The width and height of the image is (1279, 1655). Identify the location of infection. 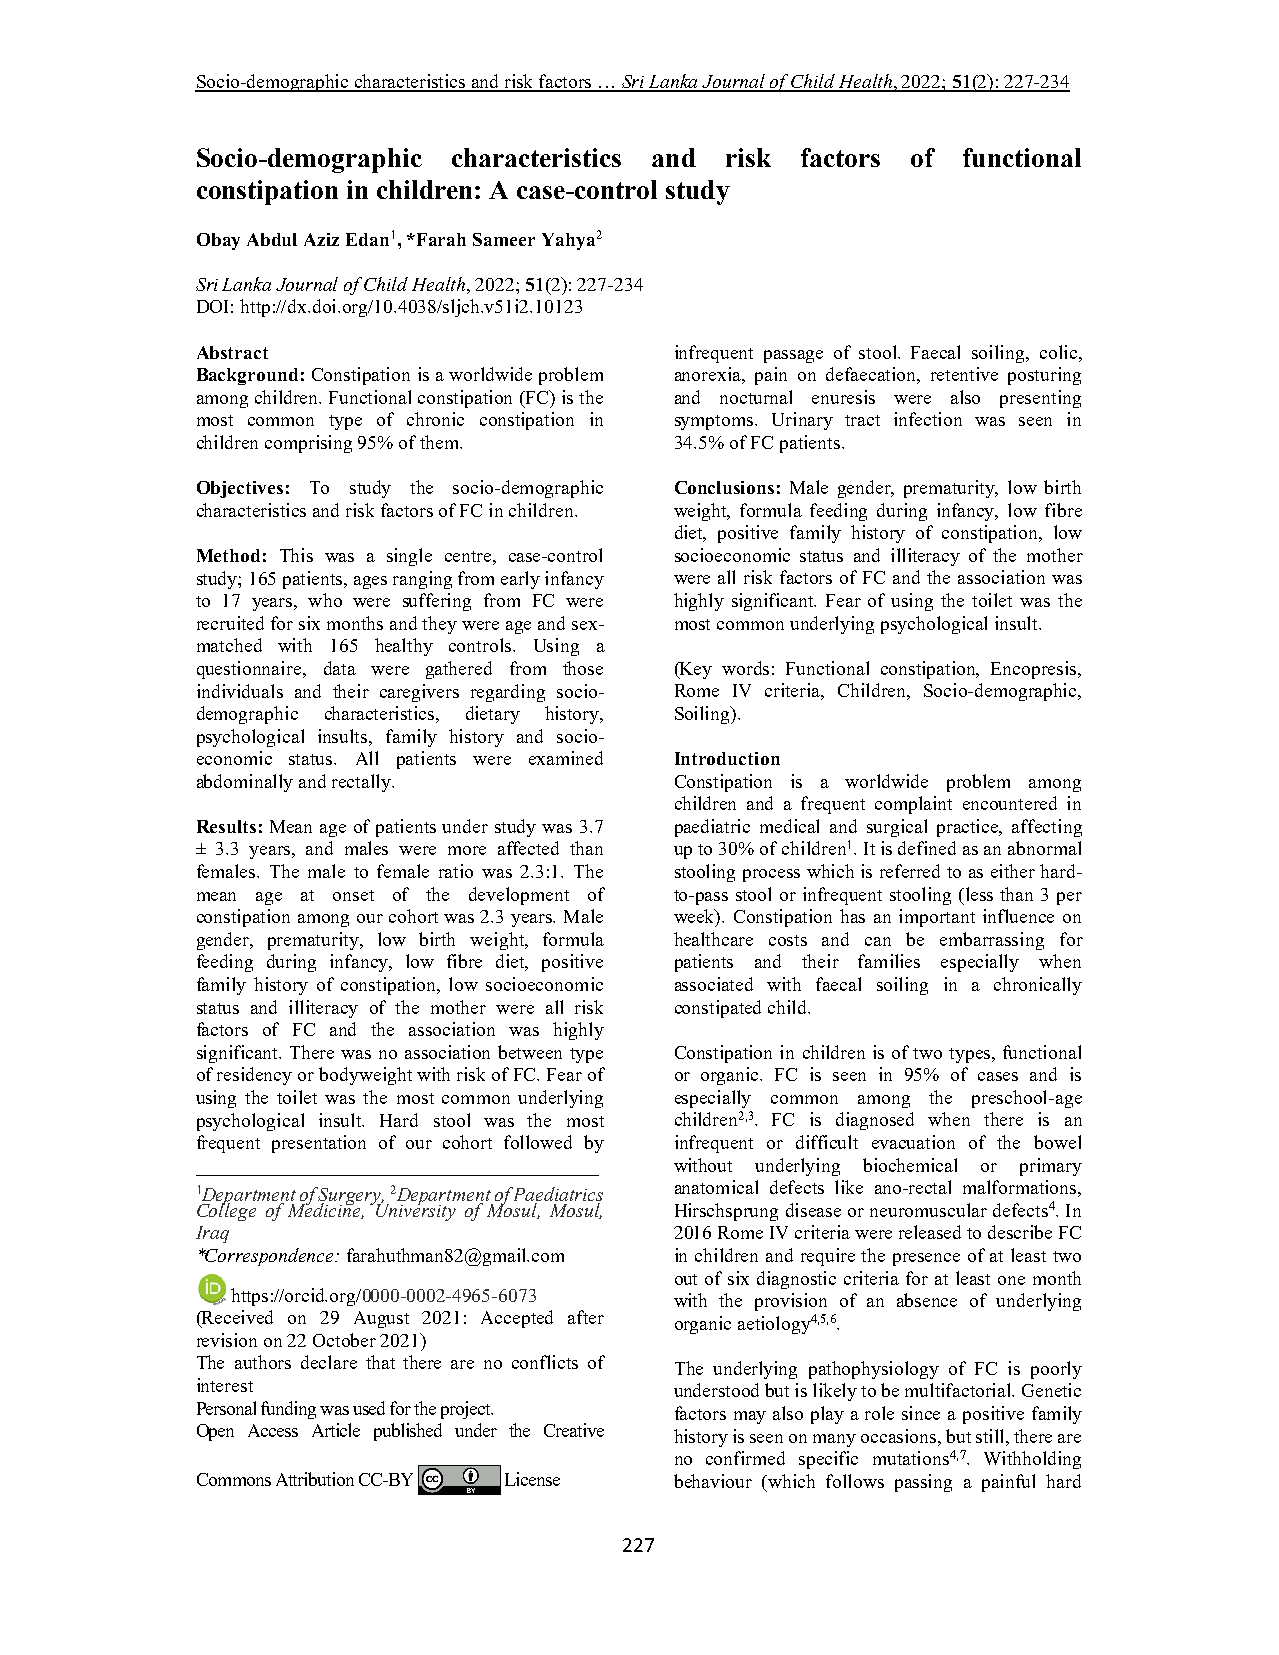
(928, 419).
